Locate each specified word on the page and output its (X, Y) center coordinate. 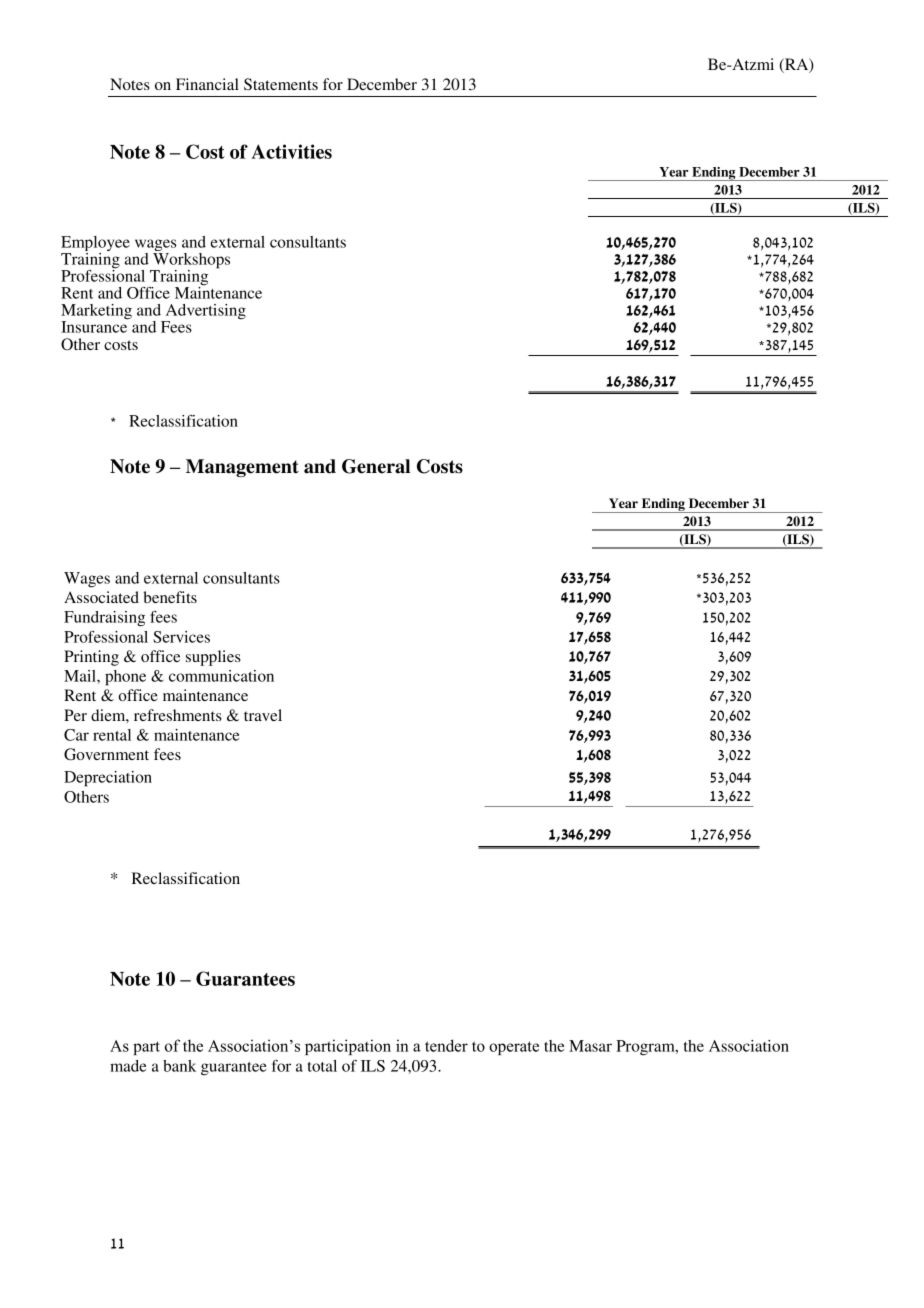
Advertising (204, 313)
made (128, 1066)
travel (263, 715)
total (322, 1066)
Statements (281, 84)
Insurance (94, 326)
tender (446, 1045)
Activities (291, 151)
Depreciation (108, 779)
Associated (101, 597)
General (376, 466)
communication (221, 676)
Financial (207, 84)
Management (242, 468)
